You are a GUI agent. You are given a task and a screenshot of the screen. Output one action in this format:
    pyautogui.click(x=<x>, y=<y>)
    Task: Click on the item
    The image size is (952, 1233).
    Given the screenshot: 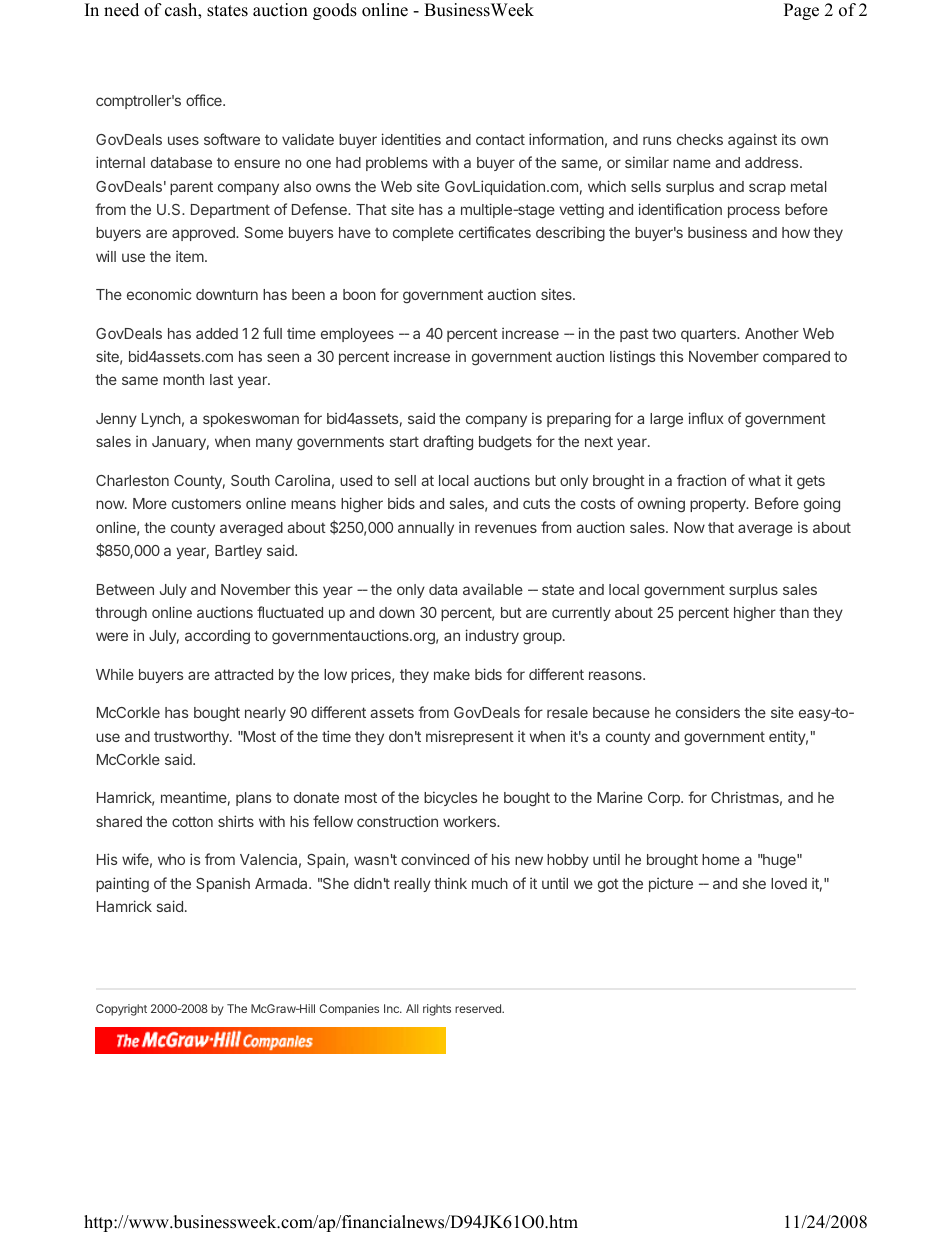 What is the action you would take?
    pyautogui.click(x=190, y=256)
